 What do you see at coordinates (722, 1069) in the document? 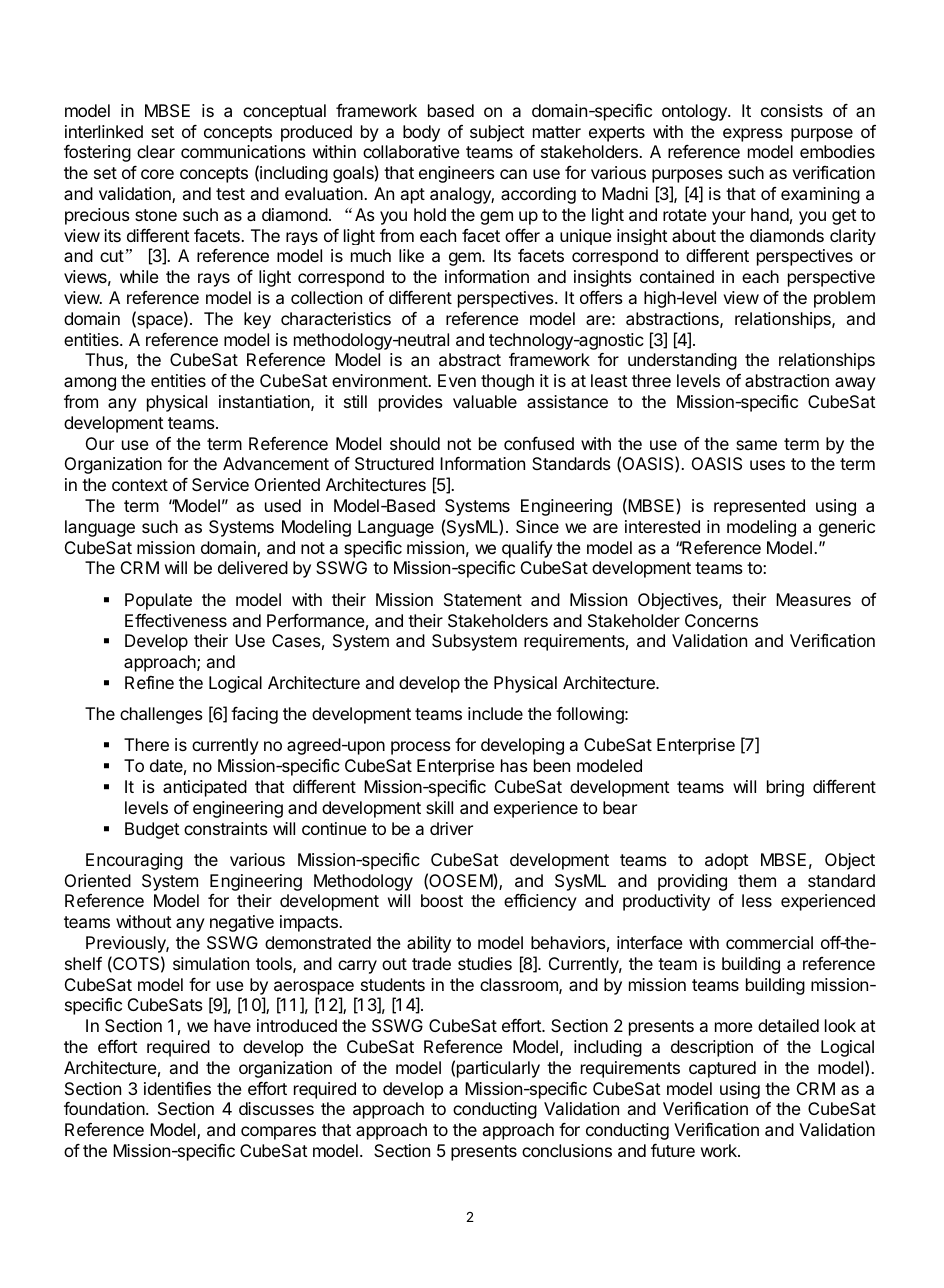
I see `captured` at bounding box center [722, 1069].
